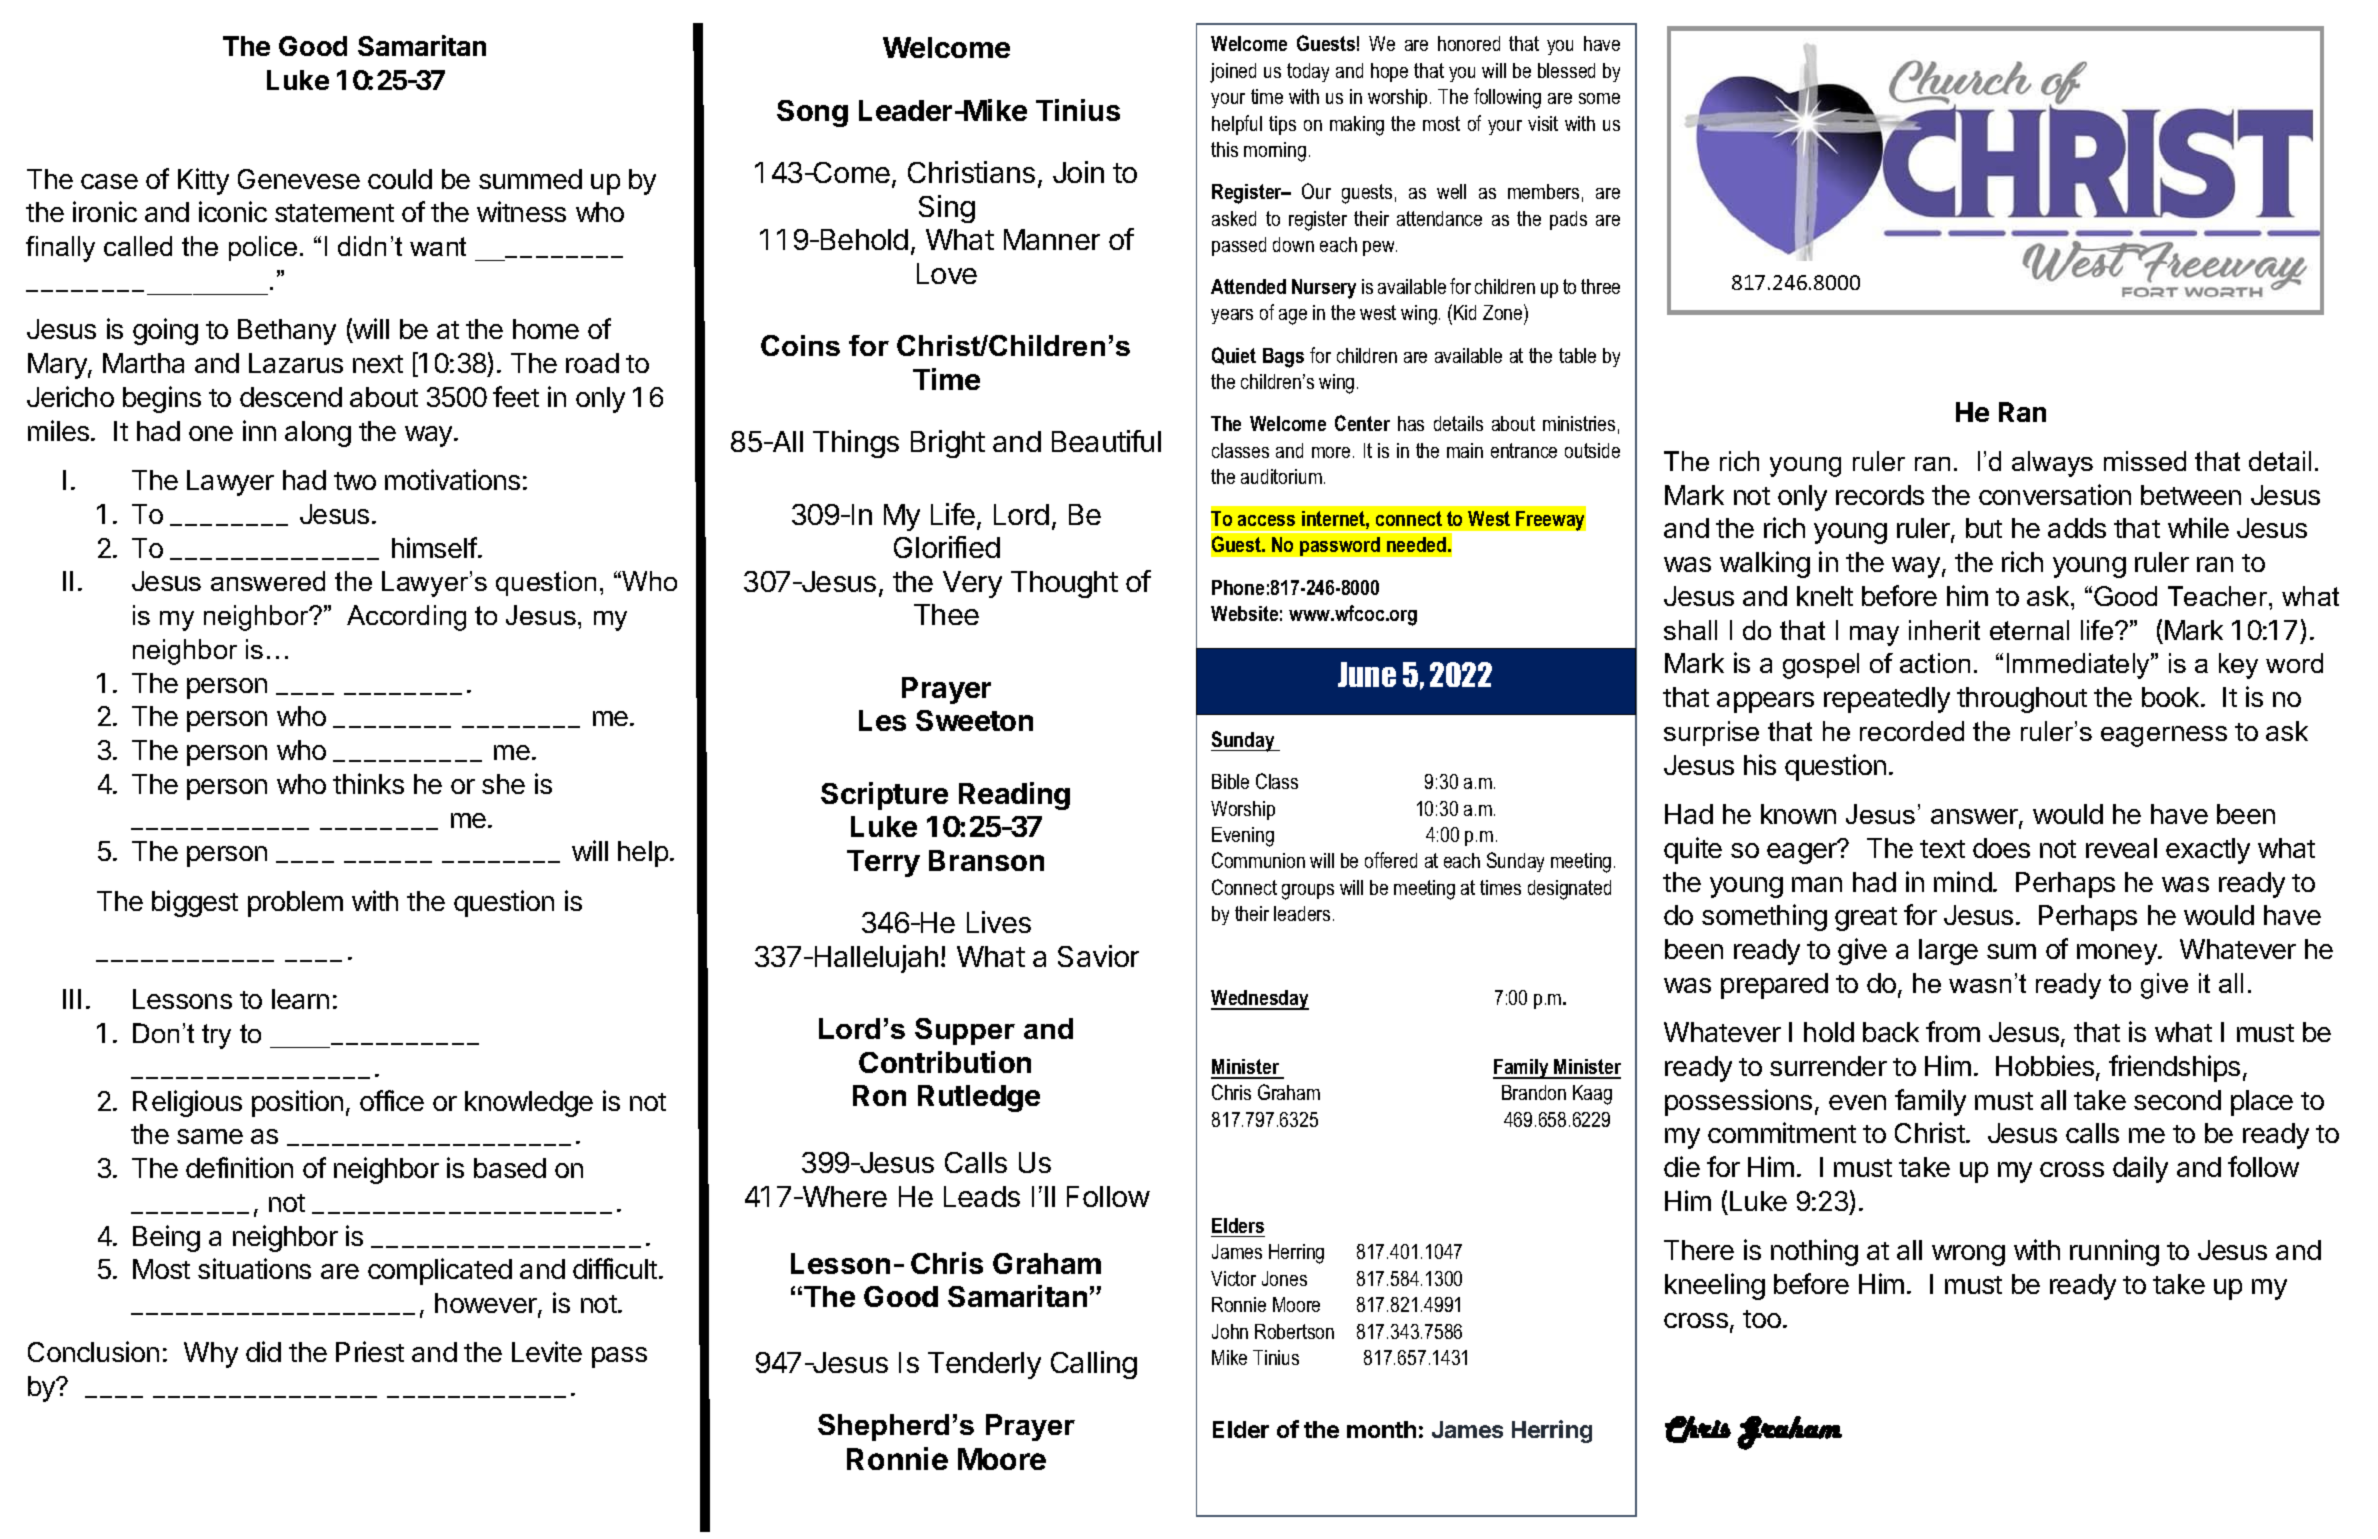  I want to click on Priest, so click(370, 1351).
